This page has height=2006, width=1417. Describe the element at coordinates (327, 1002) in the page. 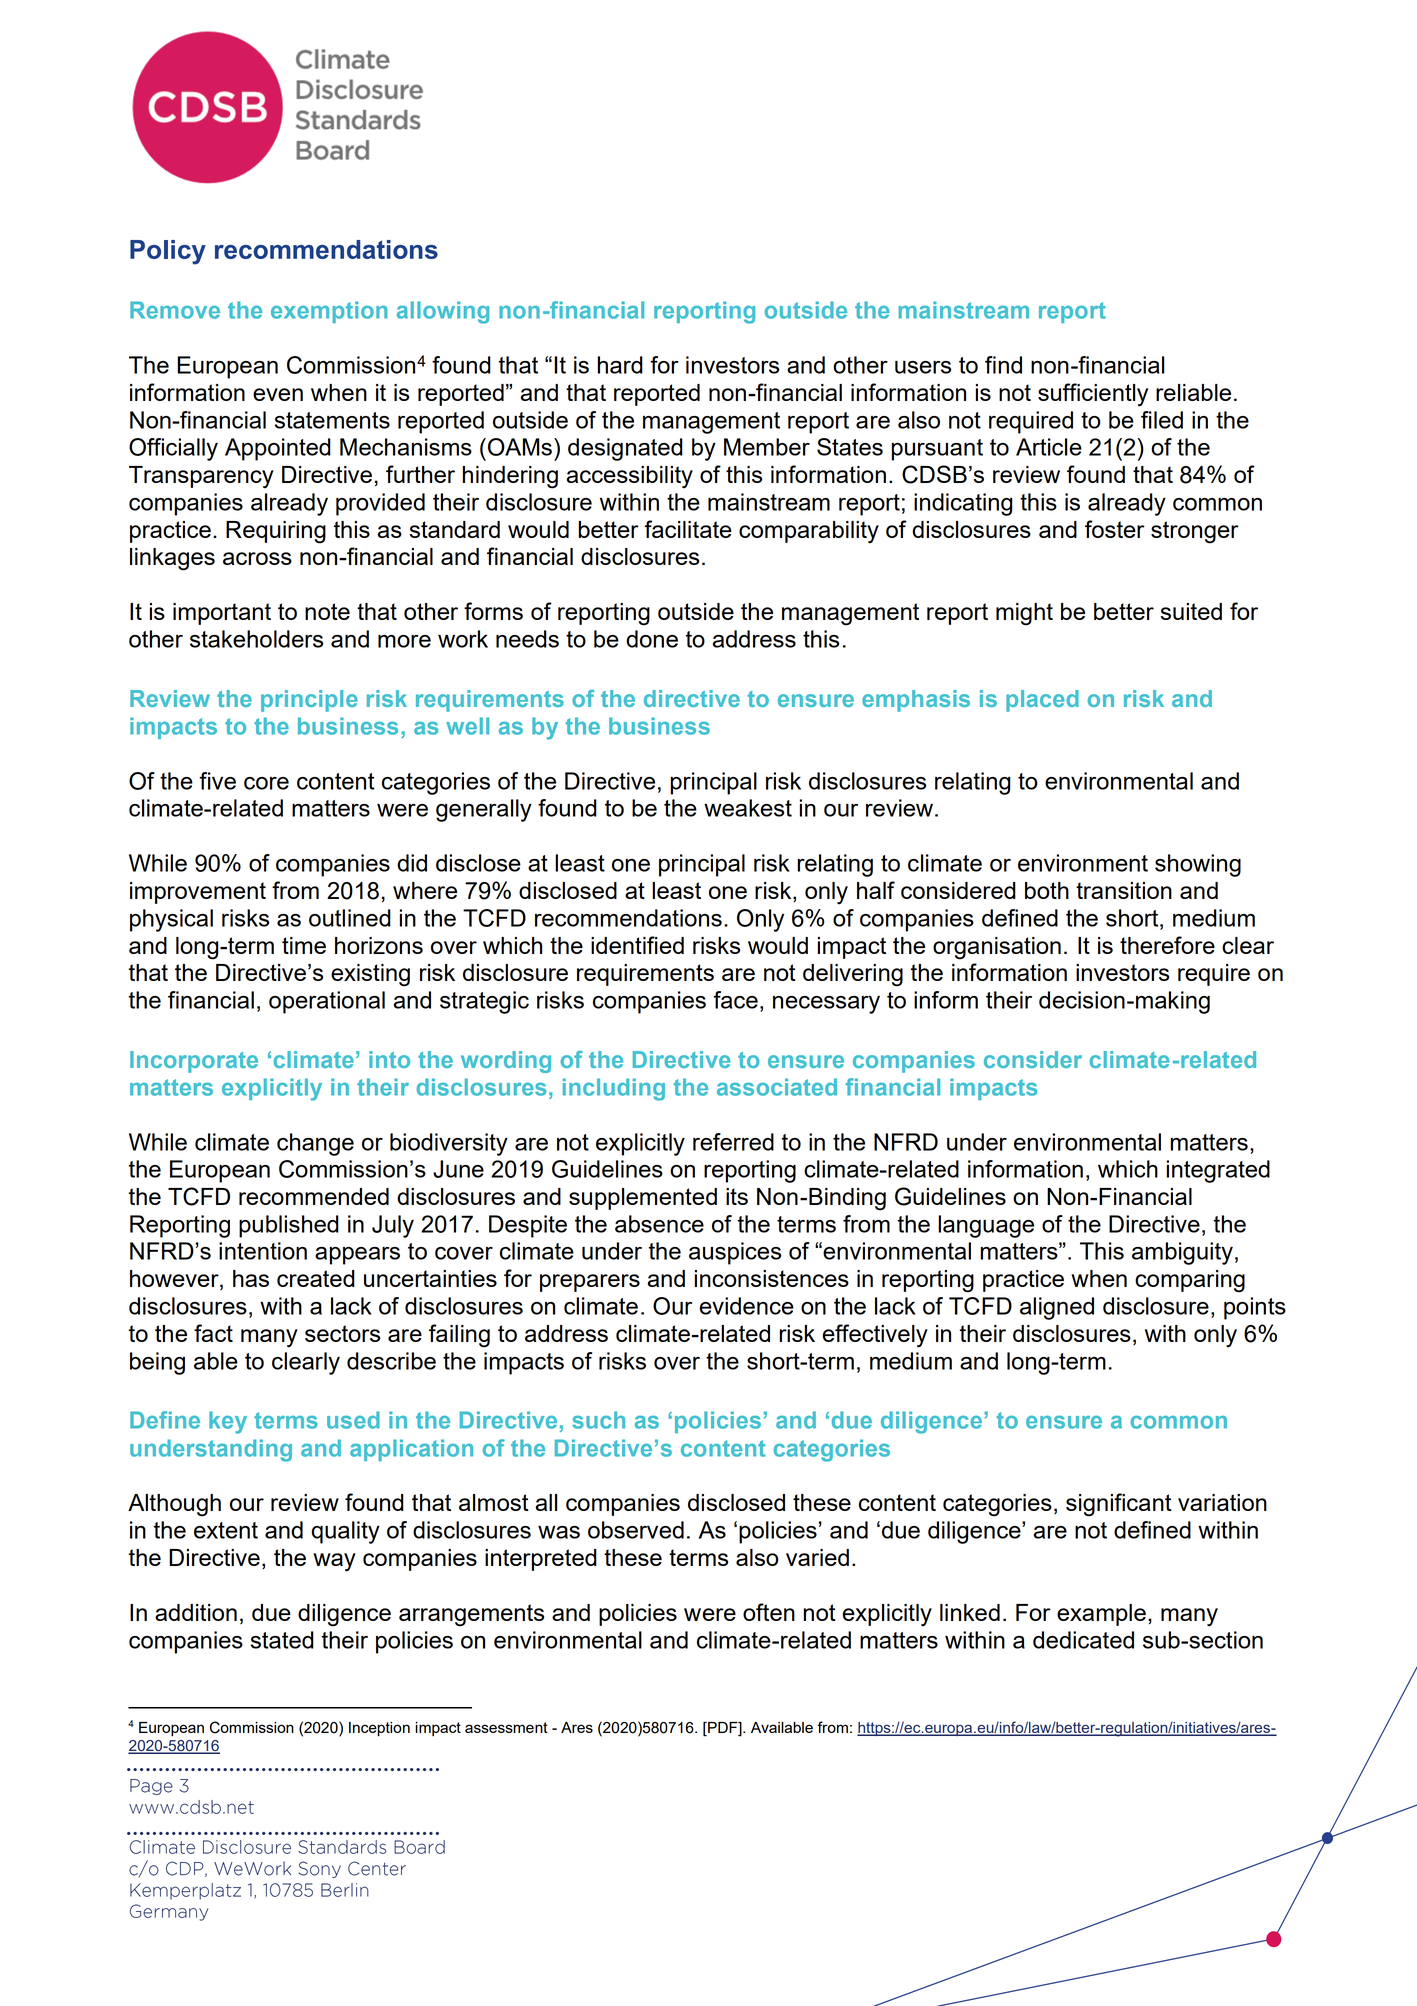

I see `operational` at that location.
